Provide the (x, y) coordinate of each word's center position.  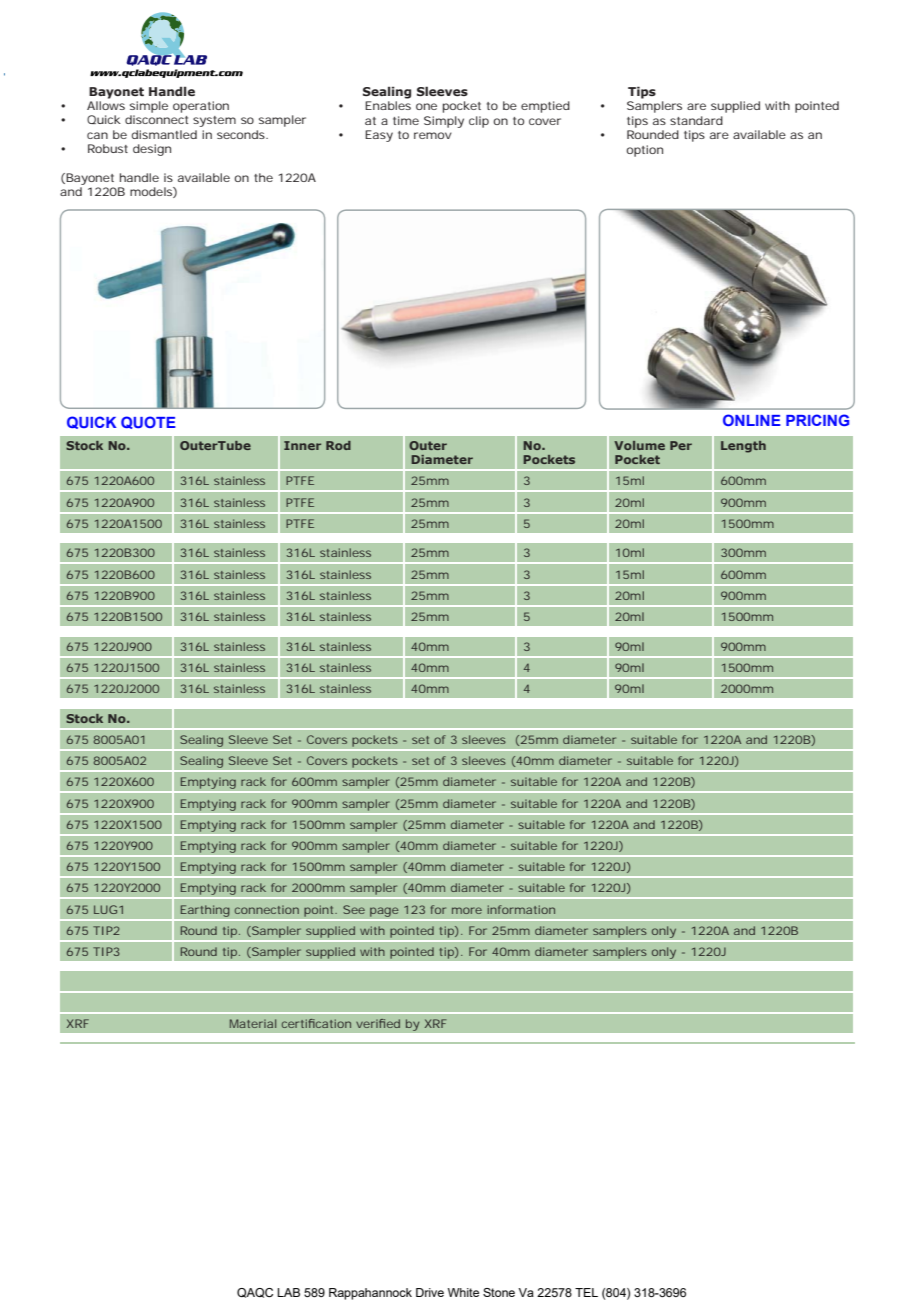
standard (696, 120)
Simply (444, 122)
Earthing (205, 911)
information (521, 909)
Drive (430, 1292)
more (467, 910)
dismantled (164, 134)
